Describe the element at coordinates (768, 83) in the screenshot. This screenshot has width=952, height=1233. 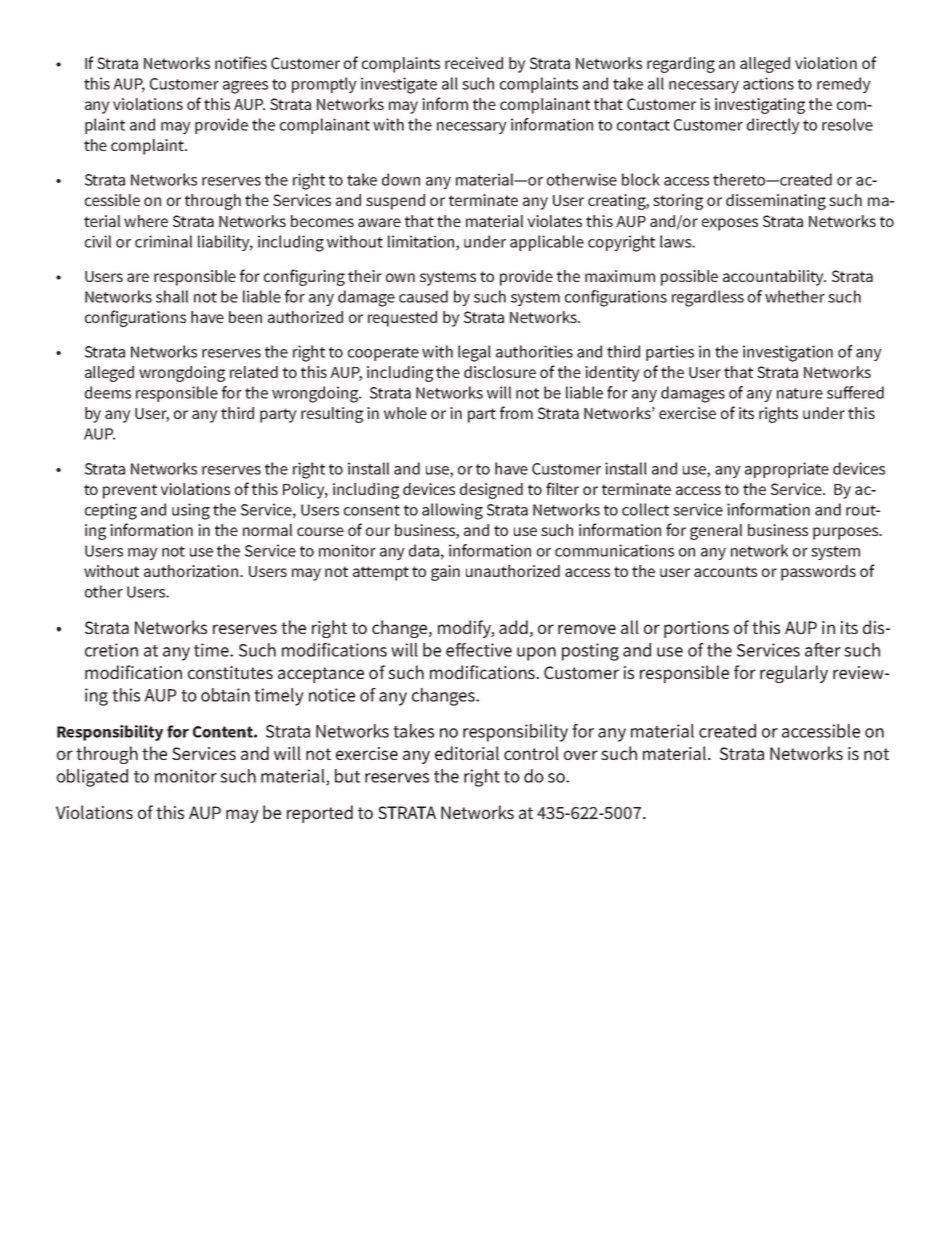
I see `actions` at that location.
